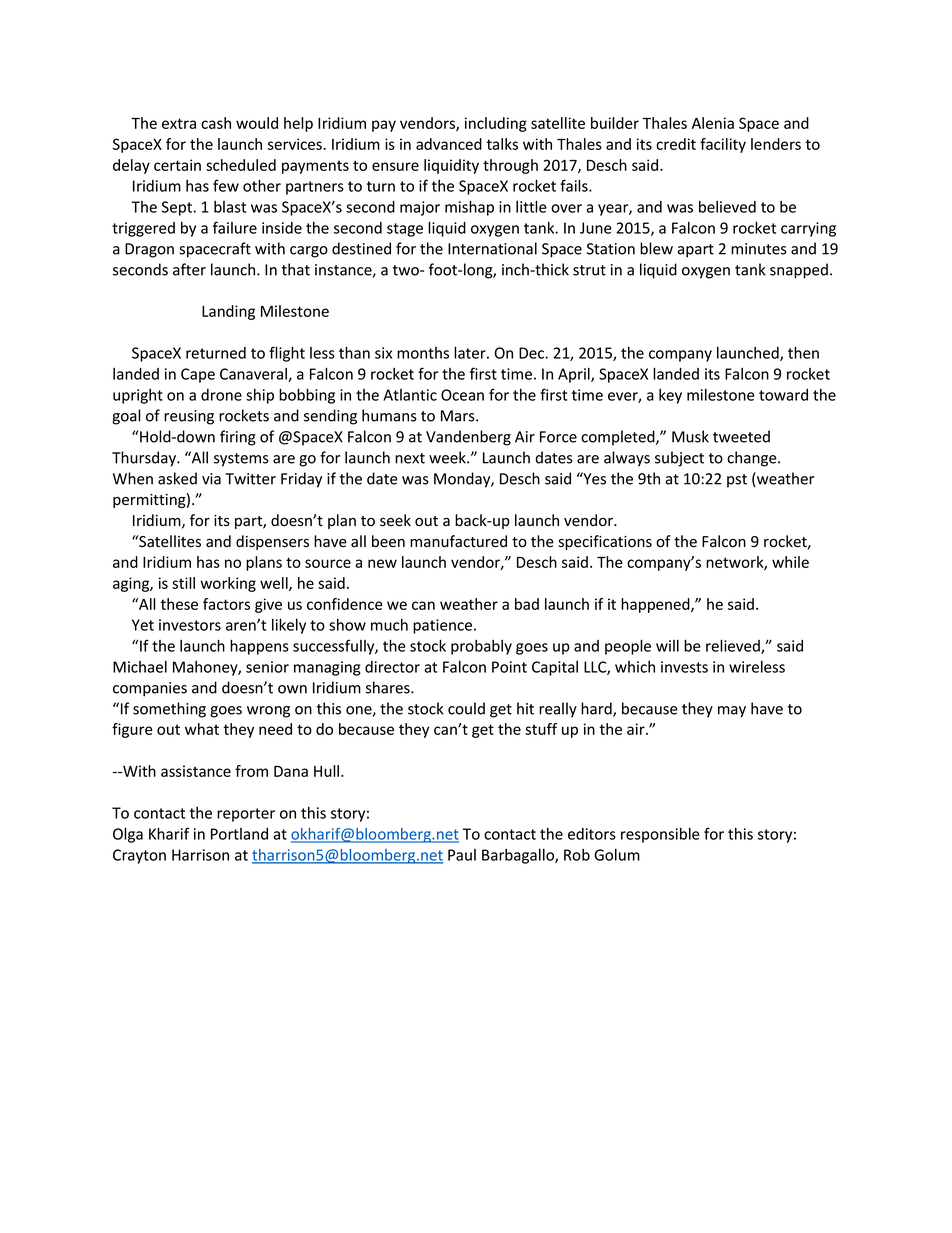 The height and width of the document is (1233, 952). I want to click on week, so click(448, 457).
